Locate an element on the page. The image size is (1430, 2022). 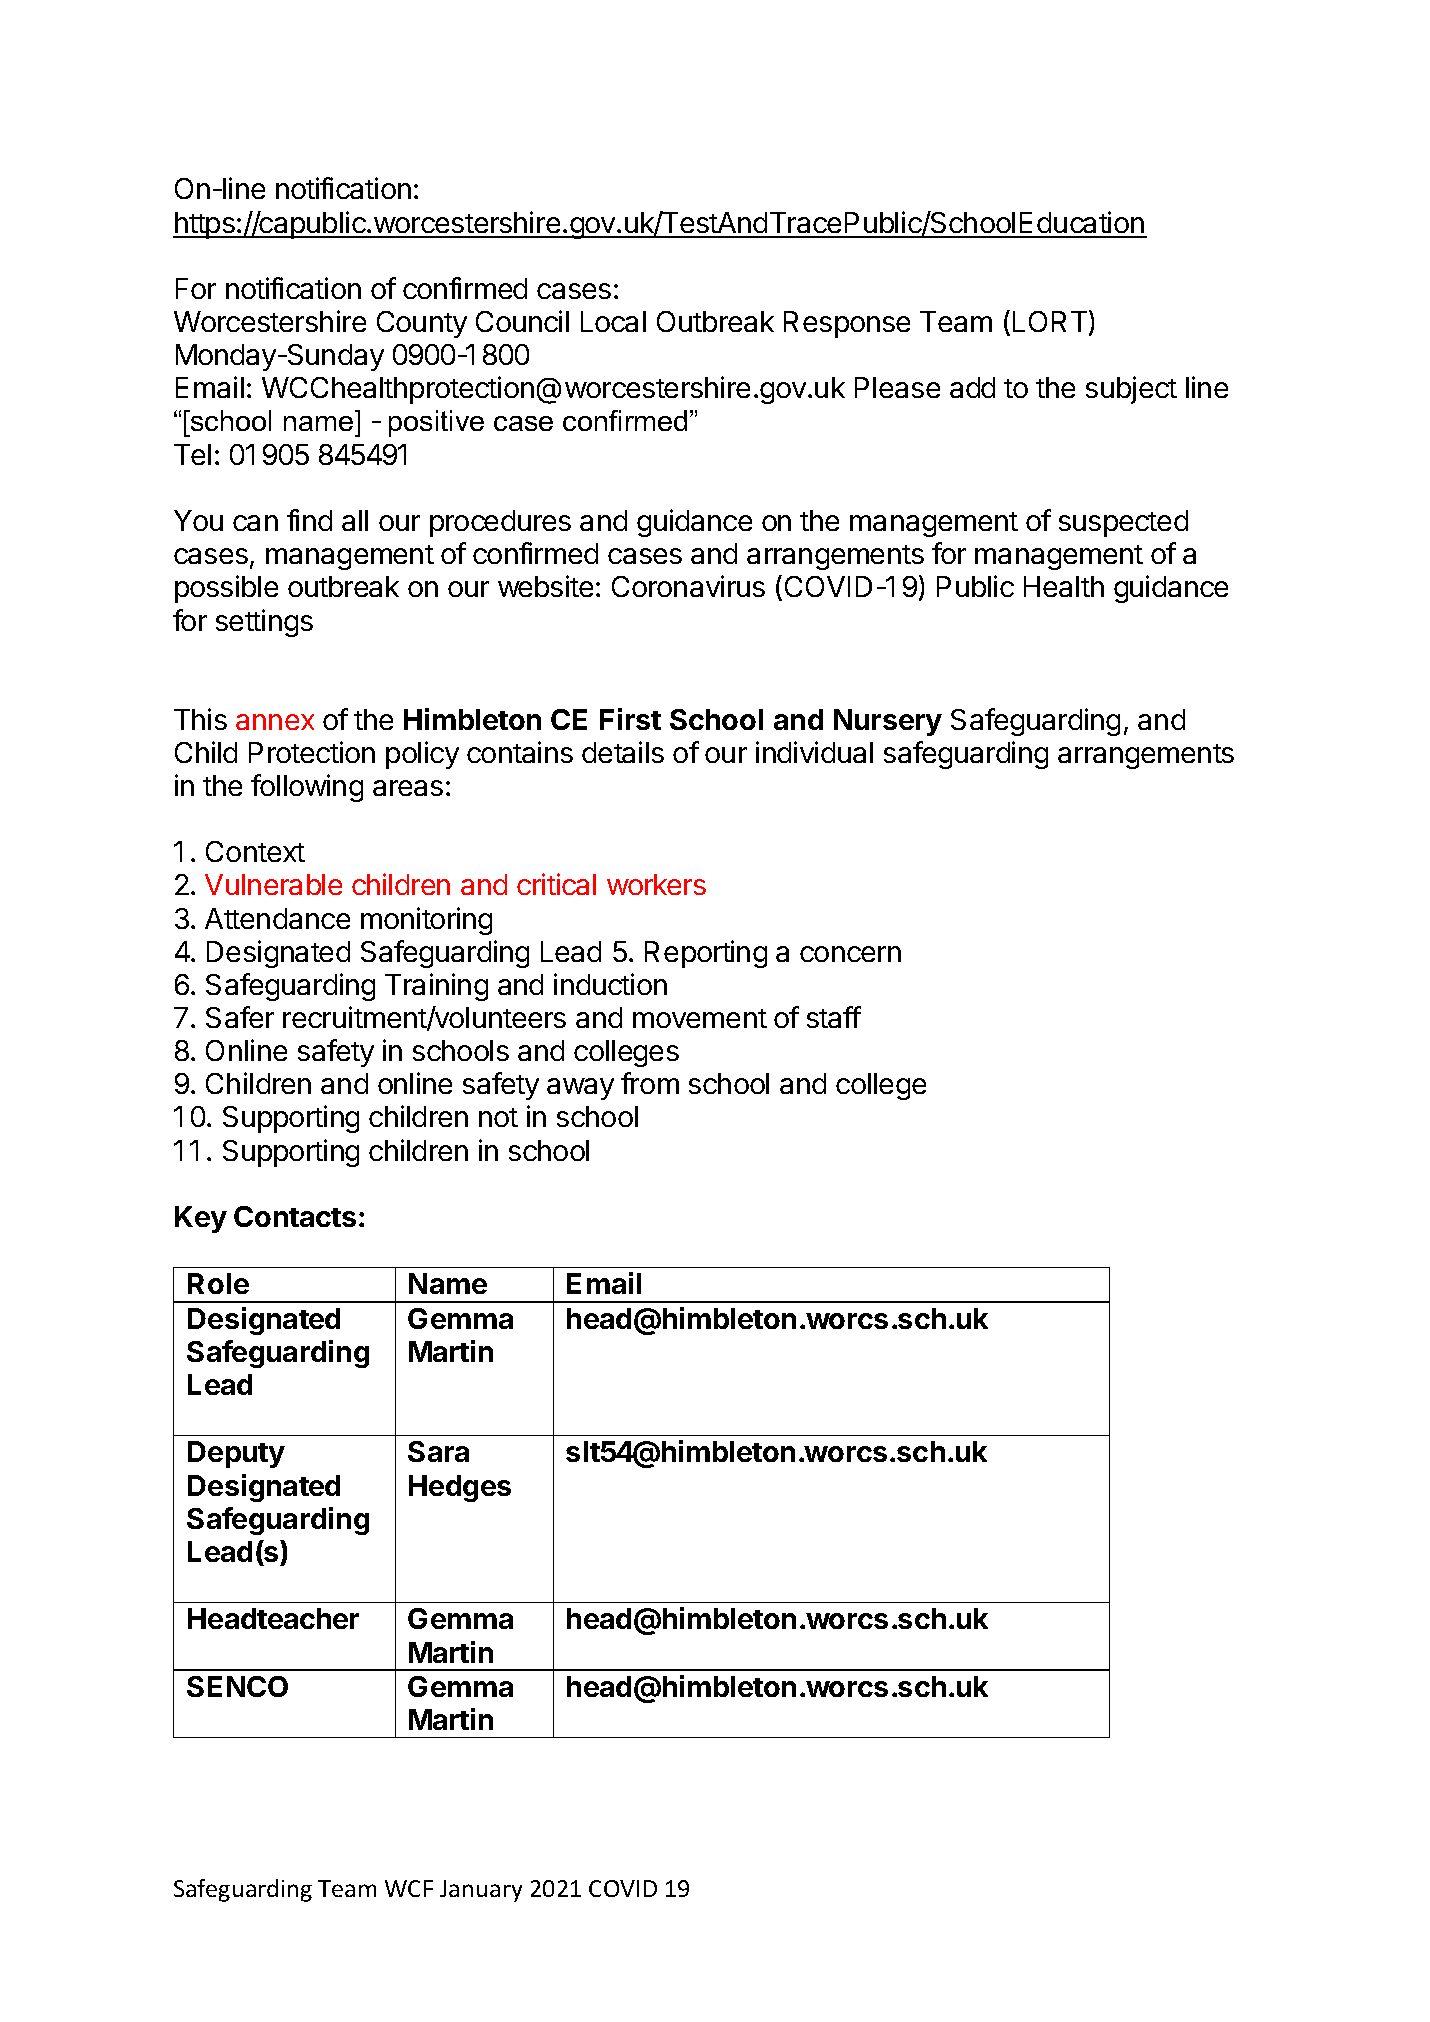
January is located at coordinates (481, 1891).
